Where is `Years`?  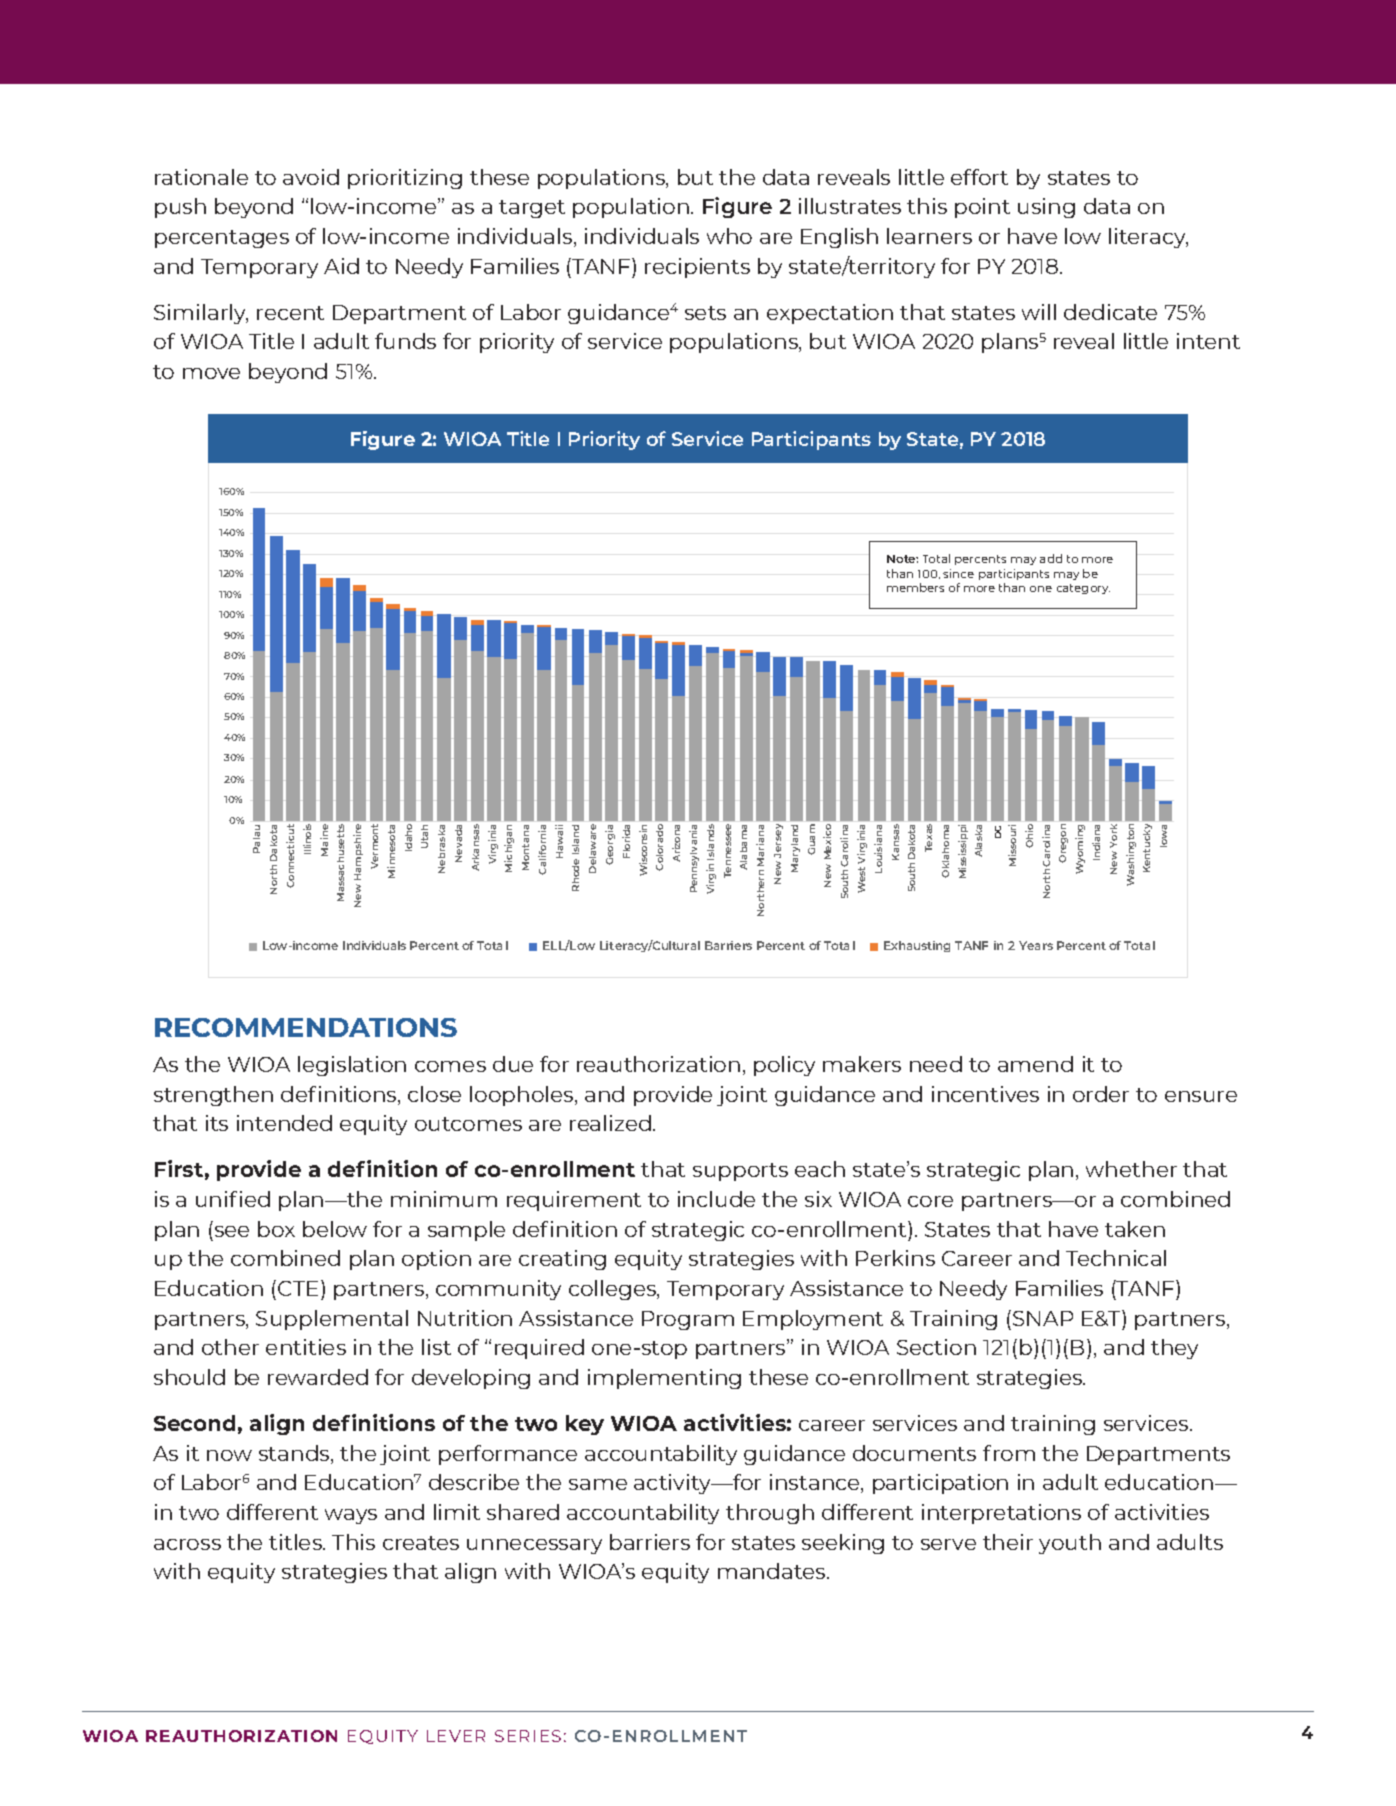
Years is located at coordinates (1036, 945).
